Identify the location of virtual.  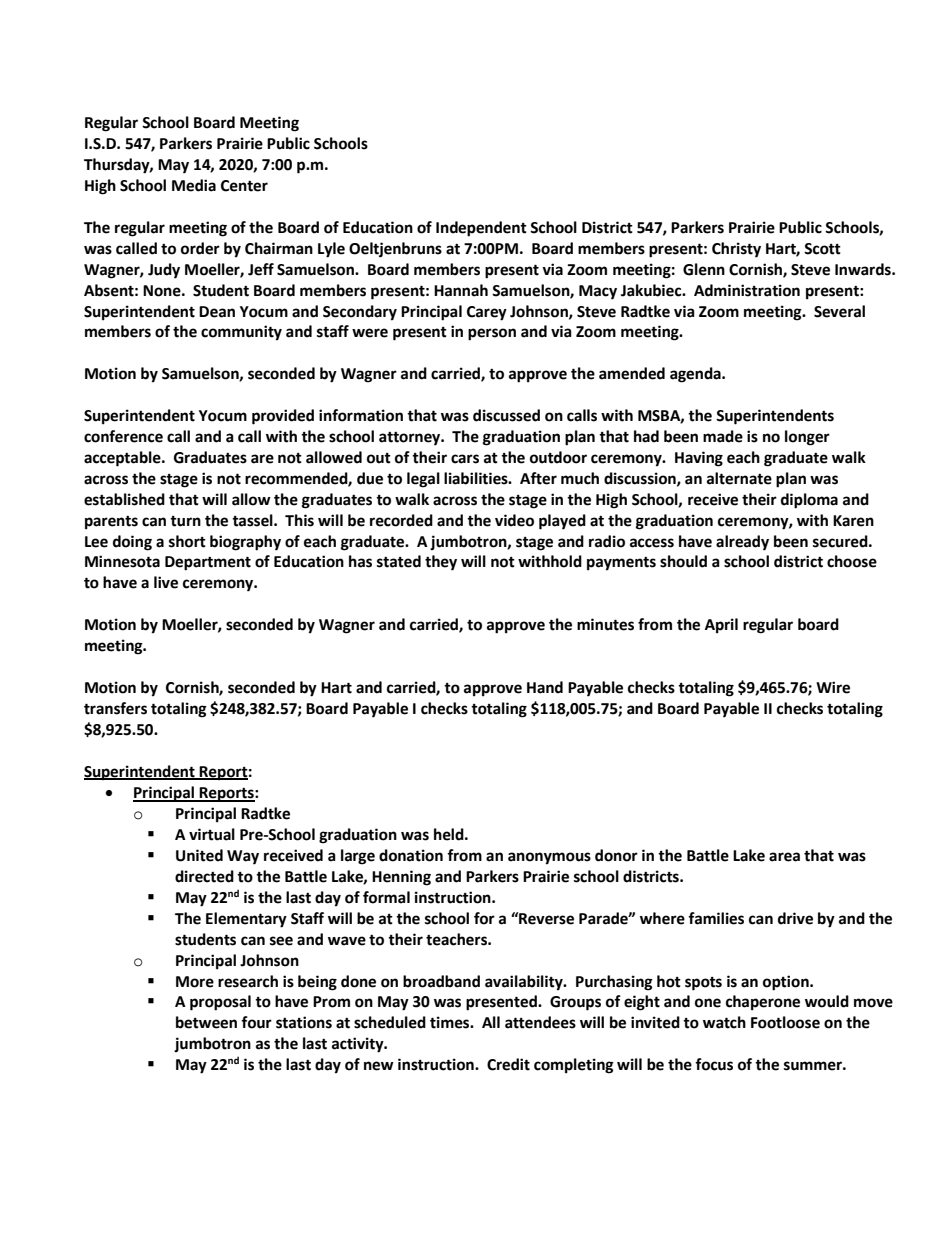
(212, 834).
